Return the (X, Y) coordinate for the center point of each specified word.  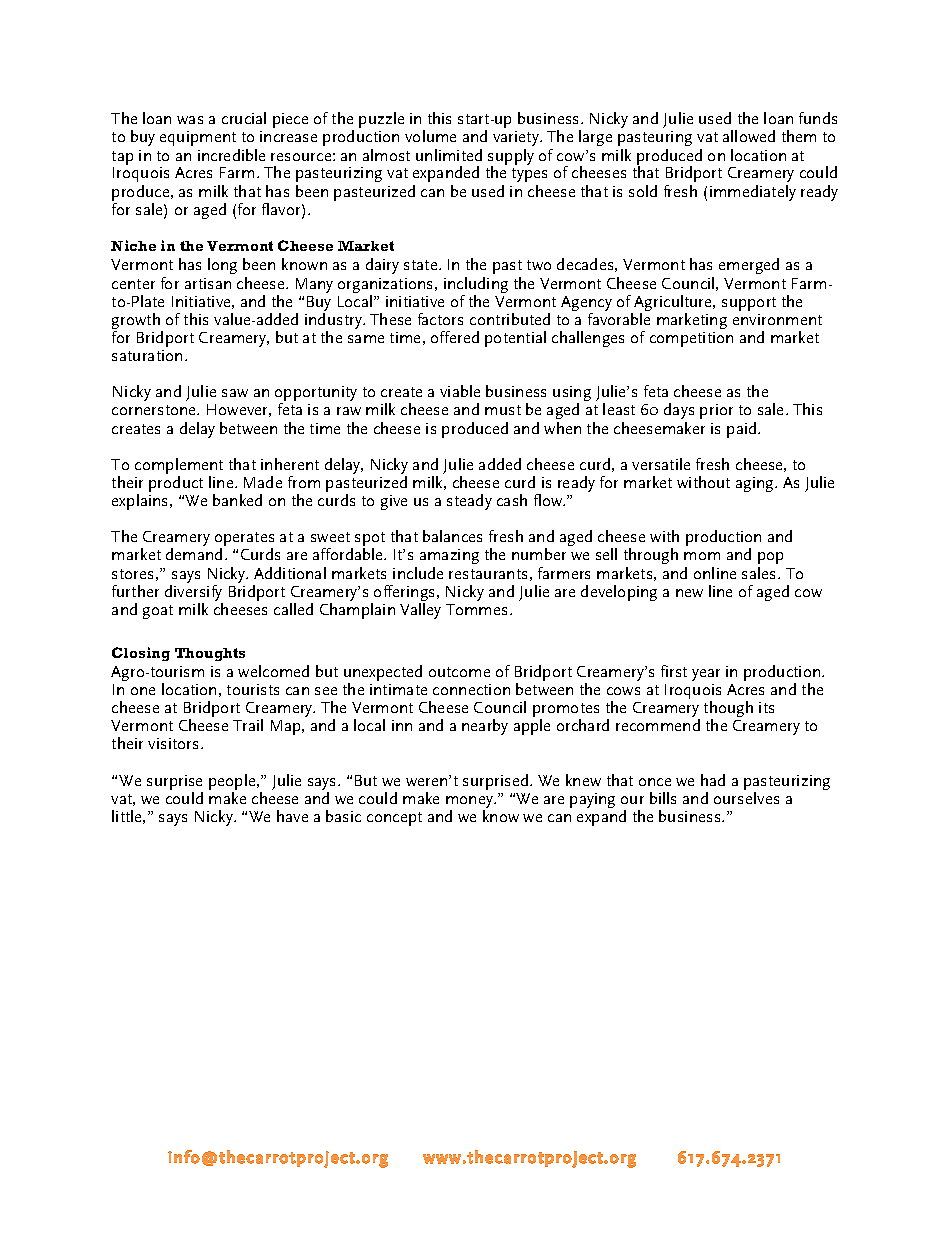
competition (691, 339)
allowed (749, 136)
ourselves (746, 798)
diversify (194, 593)
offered (455, 337)
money (470, 803)
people (233, 783)
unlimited (449, 155)
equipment (198, 138)
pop (770, 558)
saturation (147, 355)
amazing (449, 558)
